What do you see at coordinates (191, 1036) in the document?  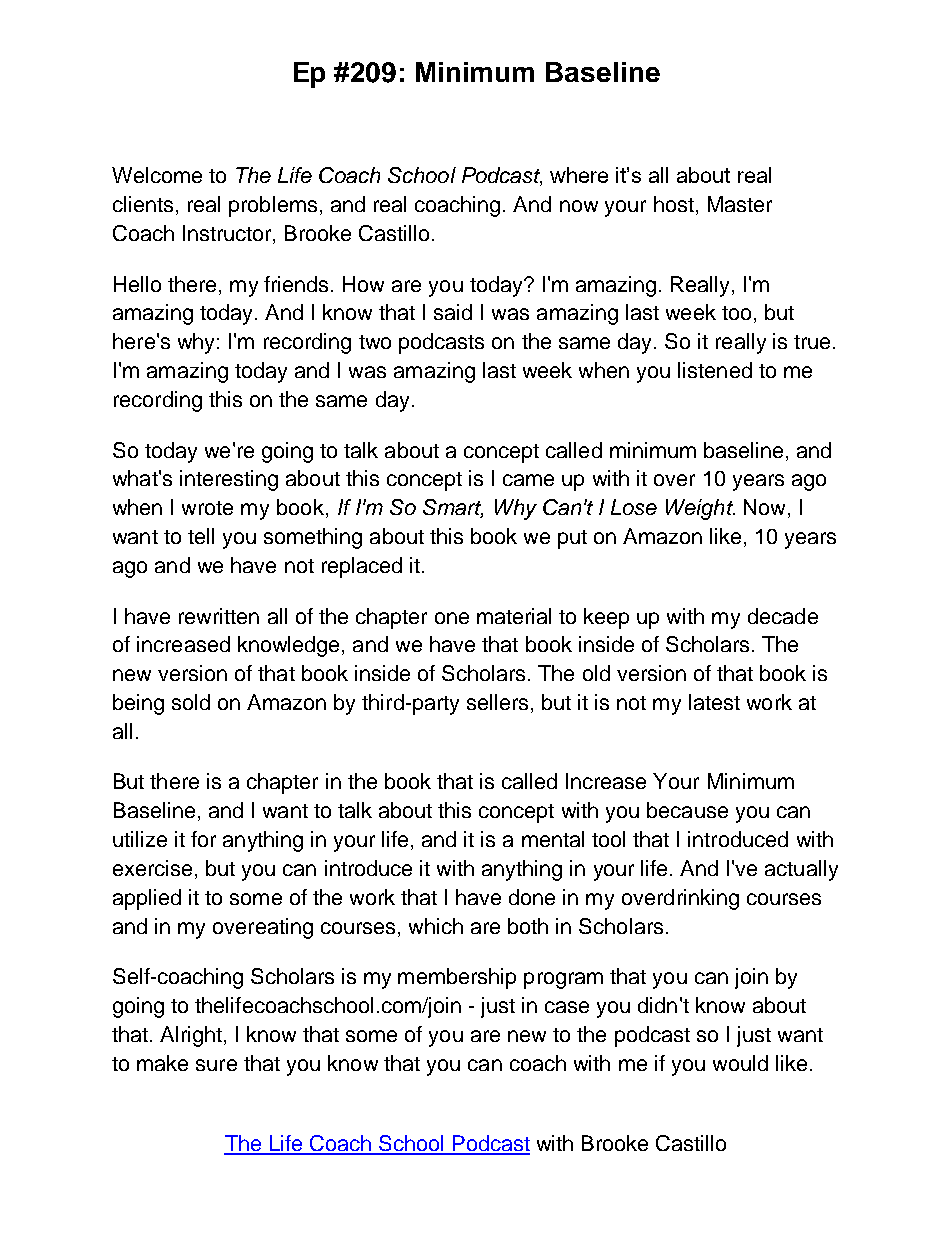 I see `Alright` at bounding box center [191, 1036].
